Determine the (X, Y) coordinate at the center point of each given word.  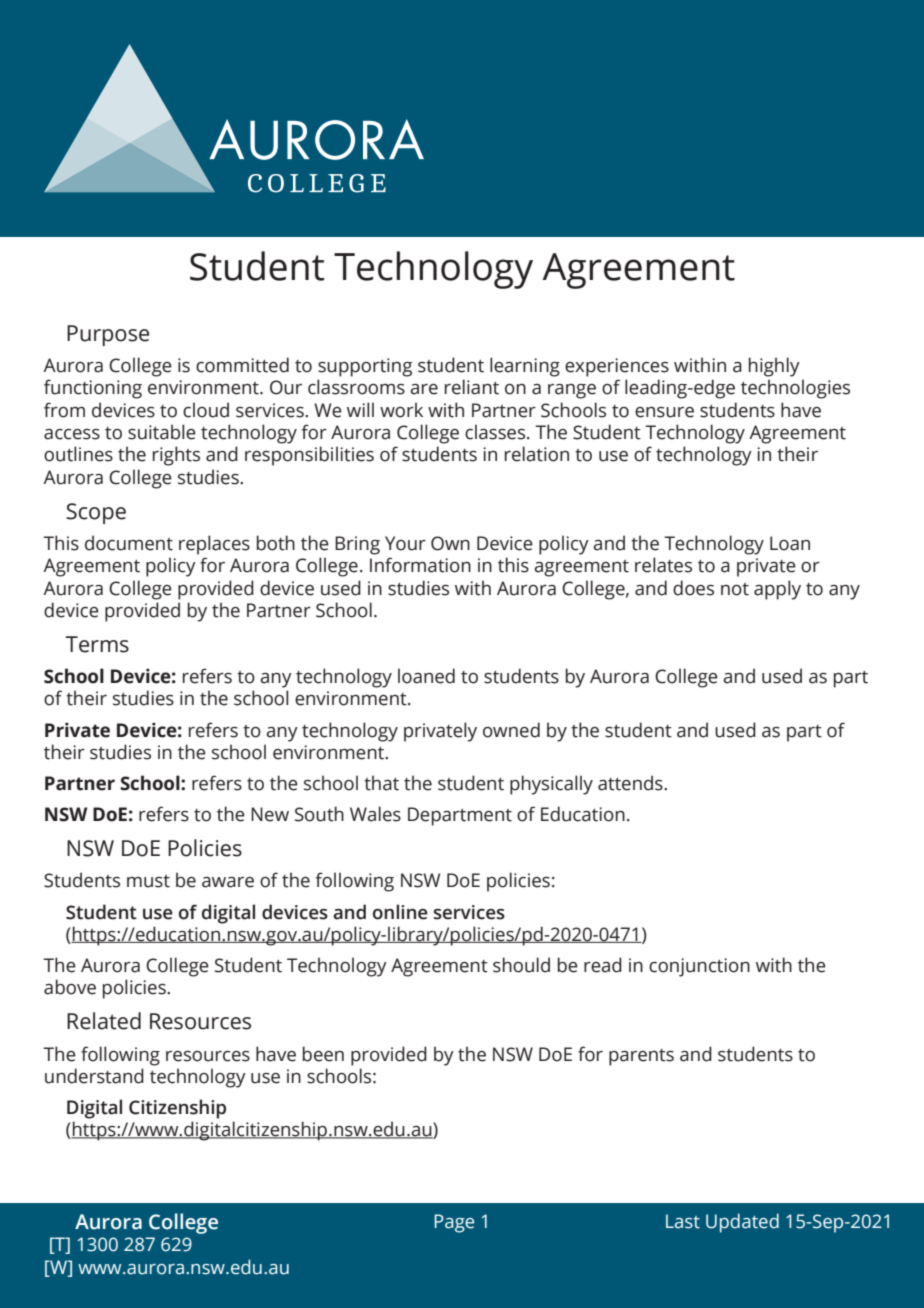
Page (454, 1223)
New (270, 814)
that (381, 783)
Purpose (108, 335)
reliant (472, 387)
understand (94, 1076)
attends (631, 783)
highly (774, 367)
